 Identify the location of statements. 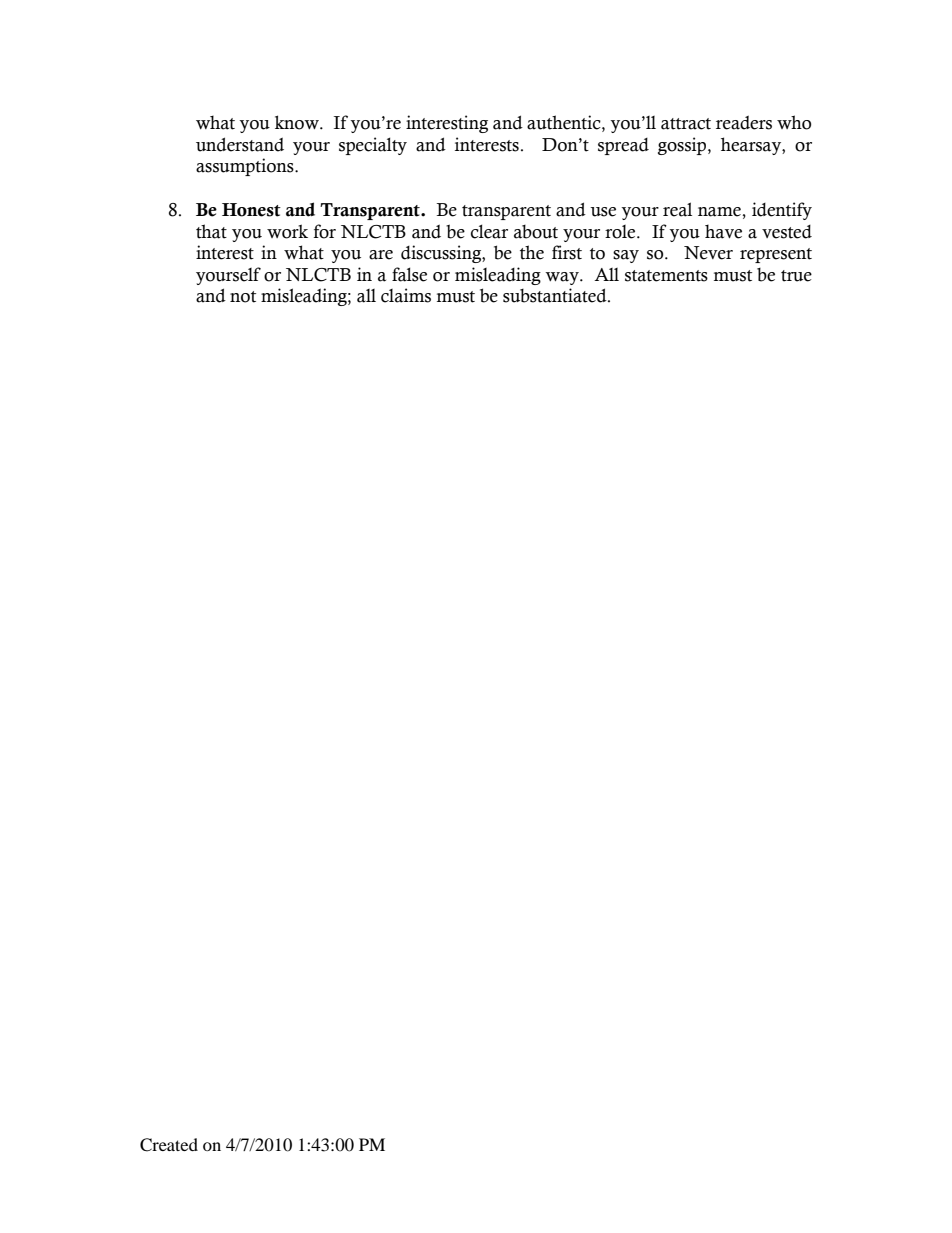
(666, 276).
